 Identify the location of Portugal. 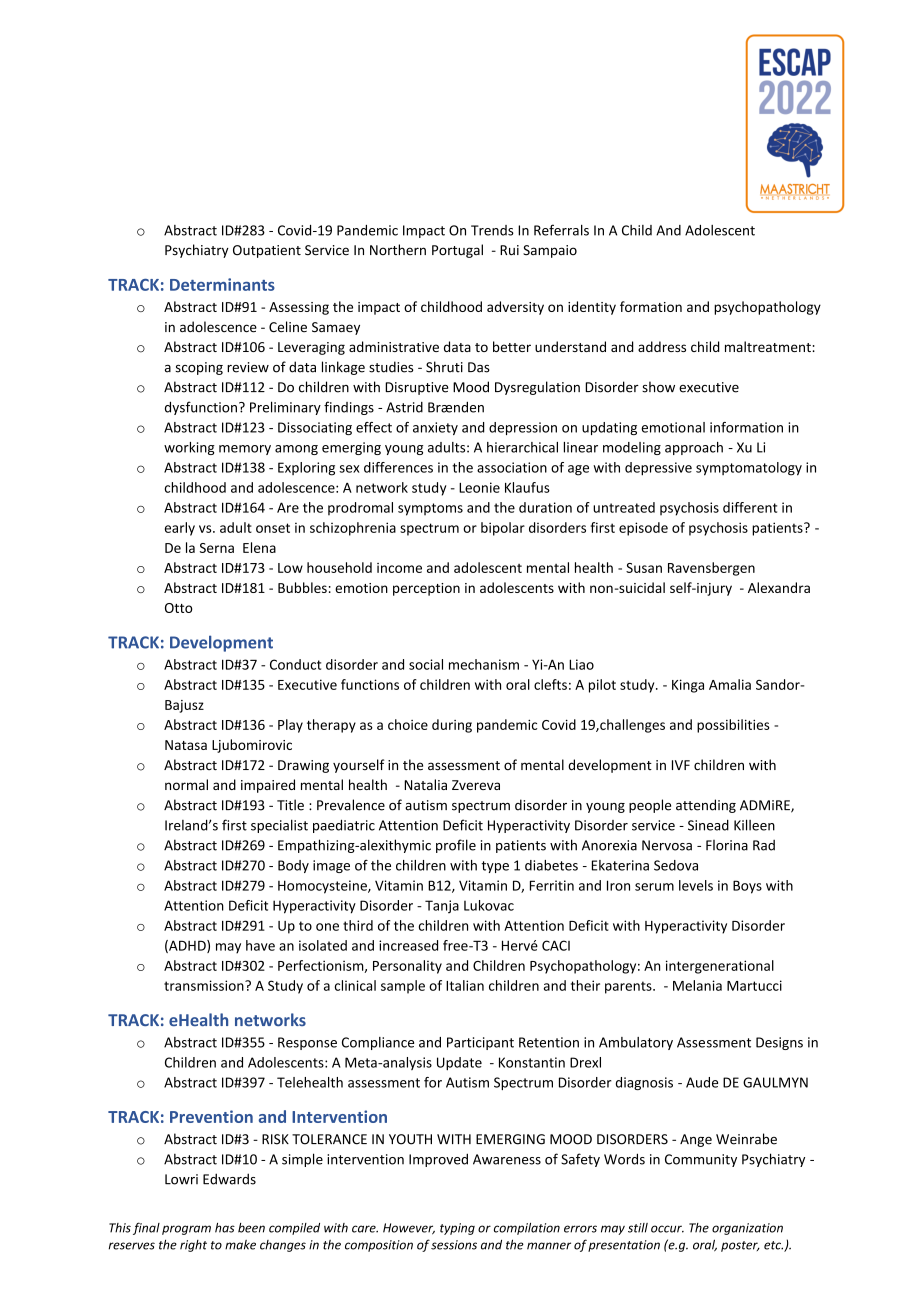
(457, 251).
